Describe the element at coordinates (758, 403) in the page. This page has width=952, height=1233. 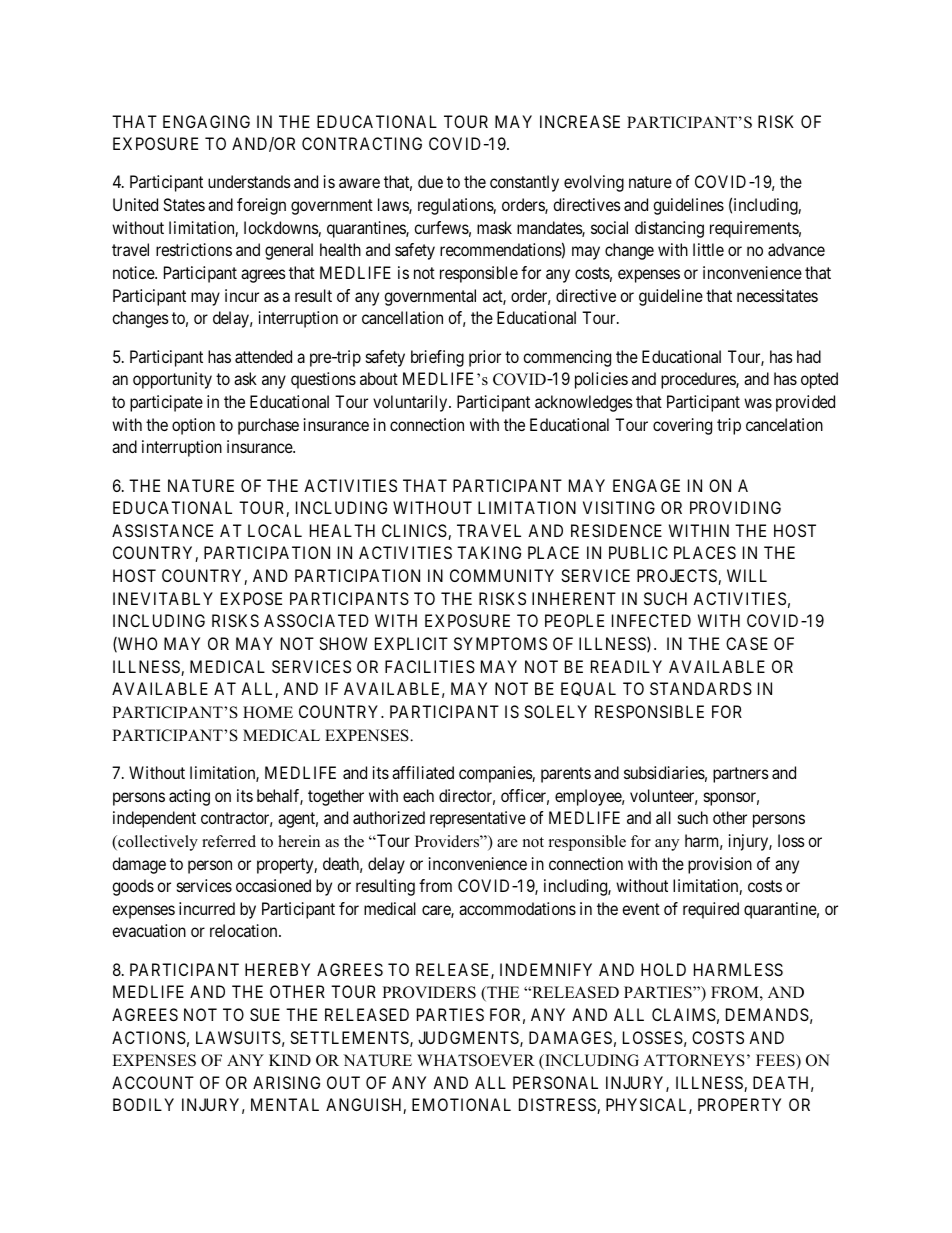
I see `was` at that location.
